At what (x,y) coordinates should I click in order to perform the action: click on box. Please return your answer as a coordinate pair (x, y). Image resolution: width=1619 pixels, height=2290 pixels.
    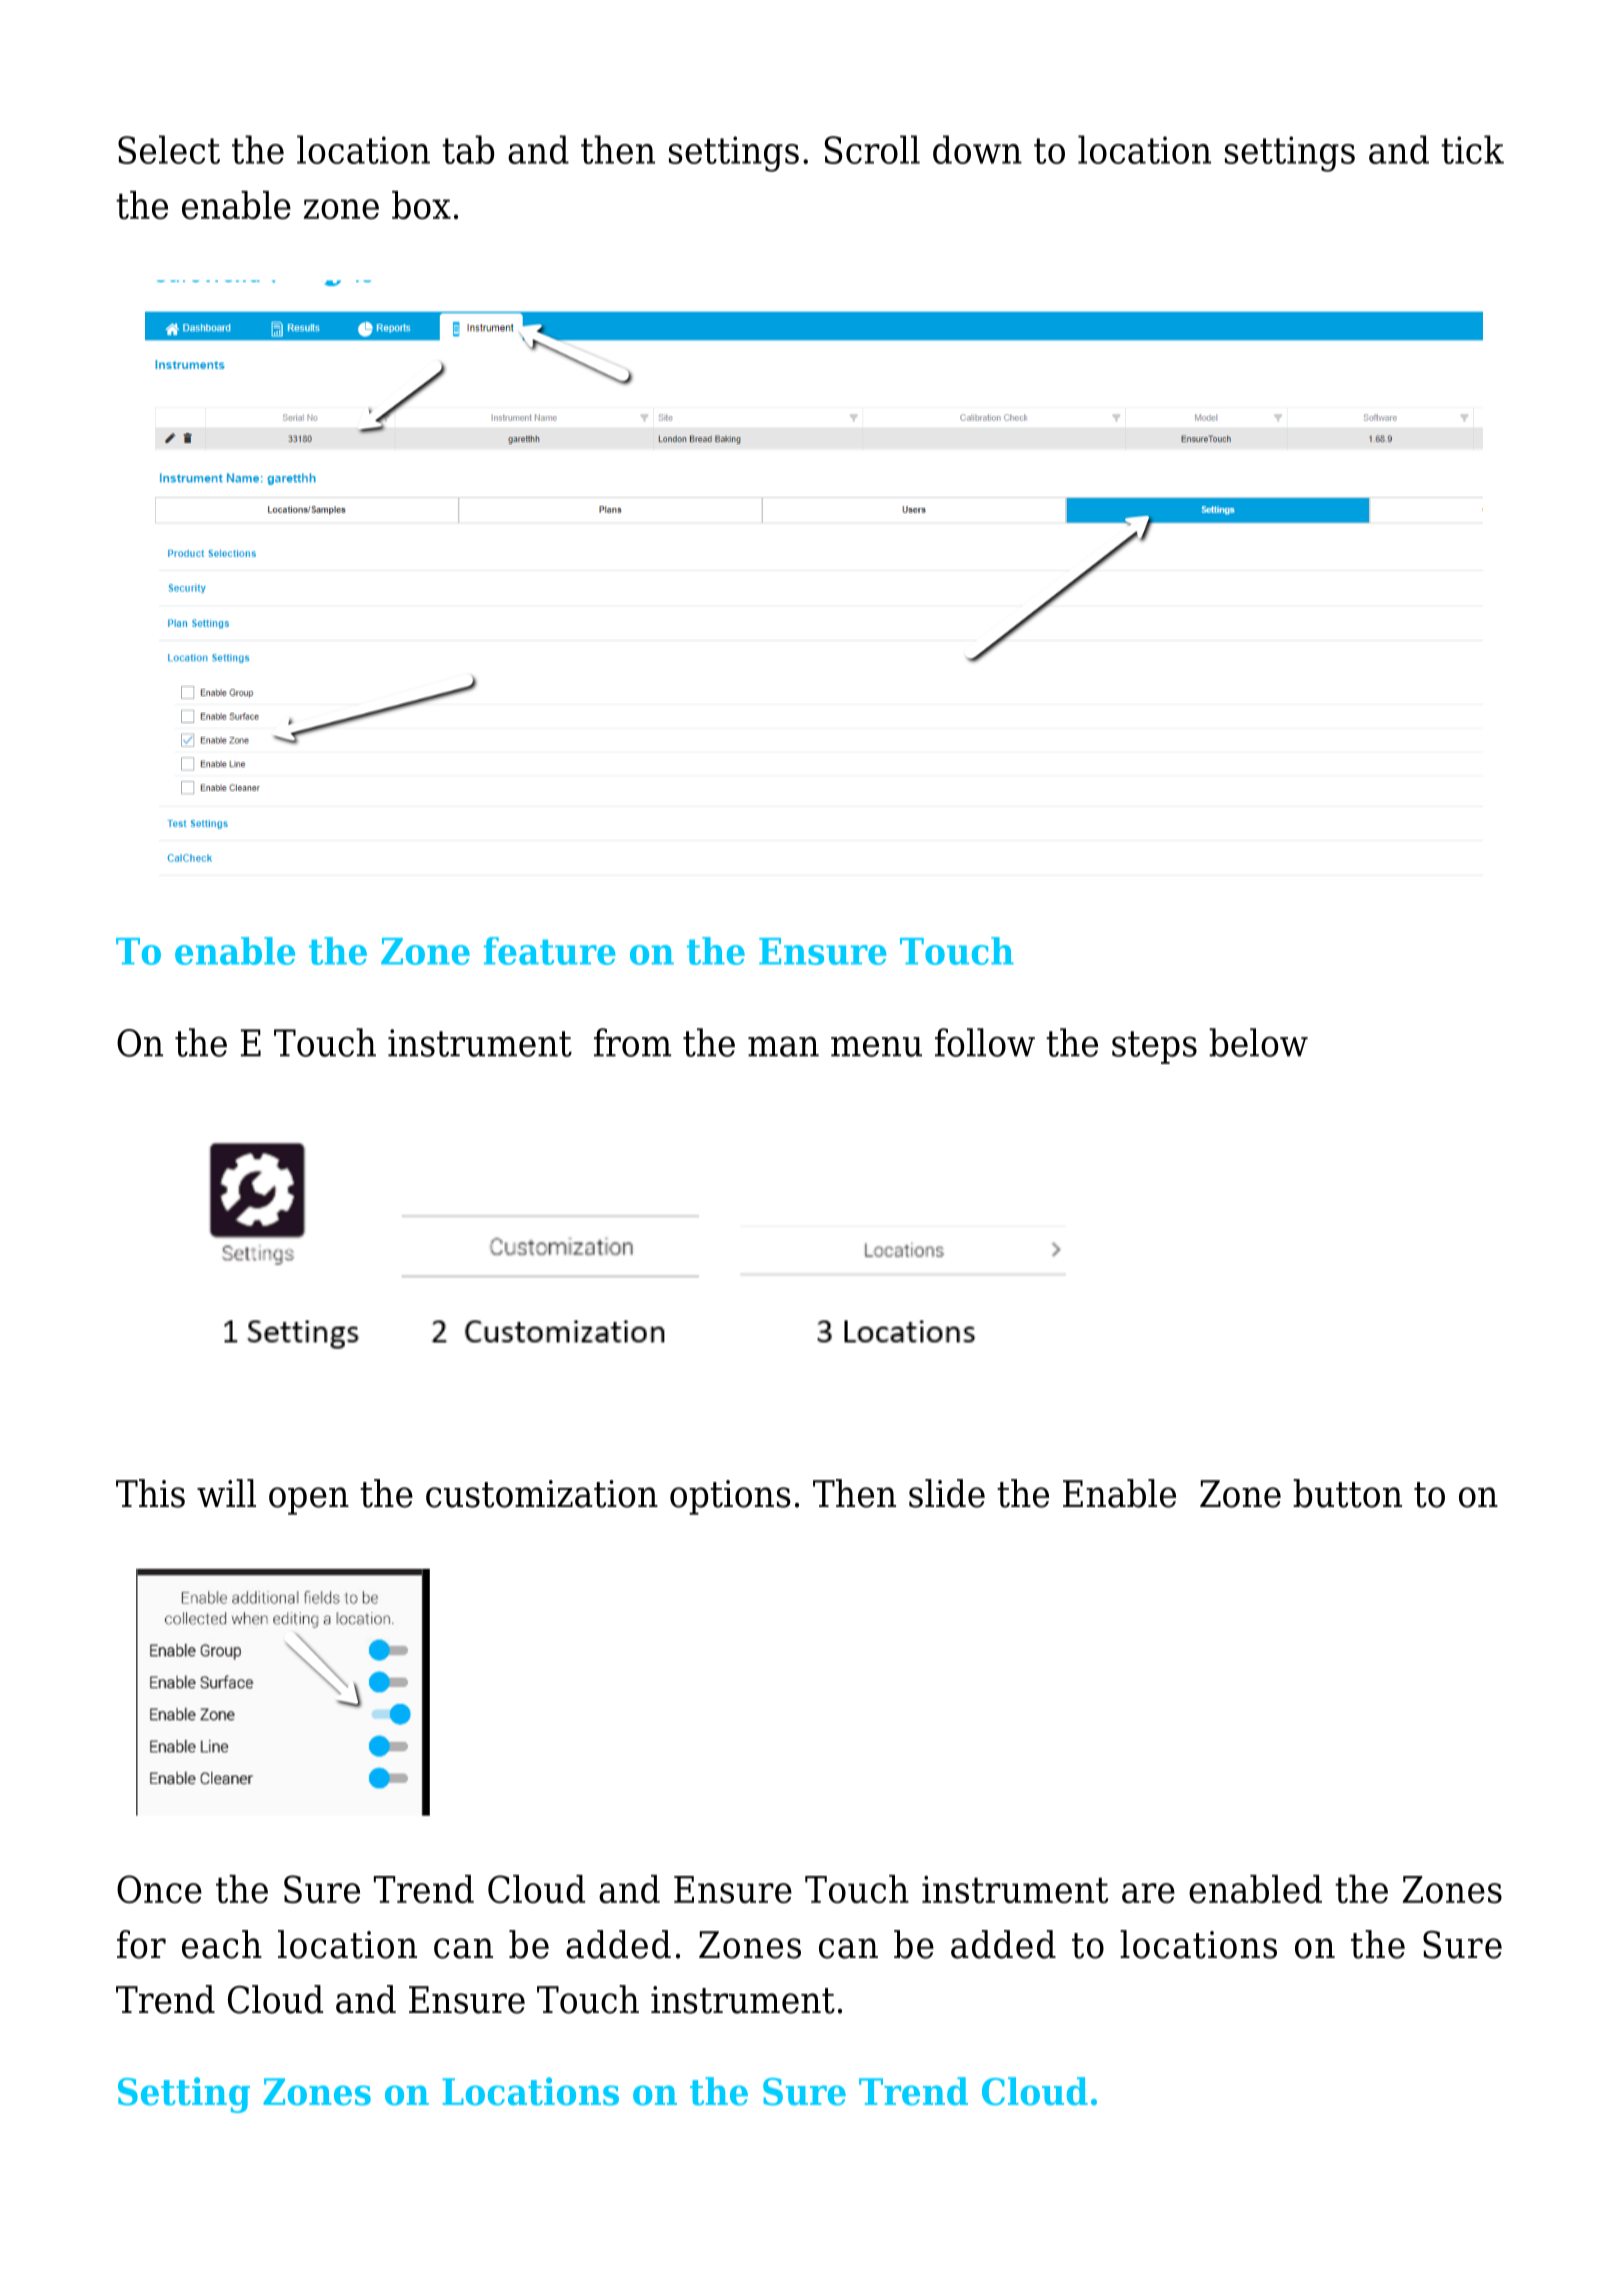
    Looking at the image, I should click on (421, 205).
